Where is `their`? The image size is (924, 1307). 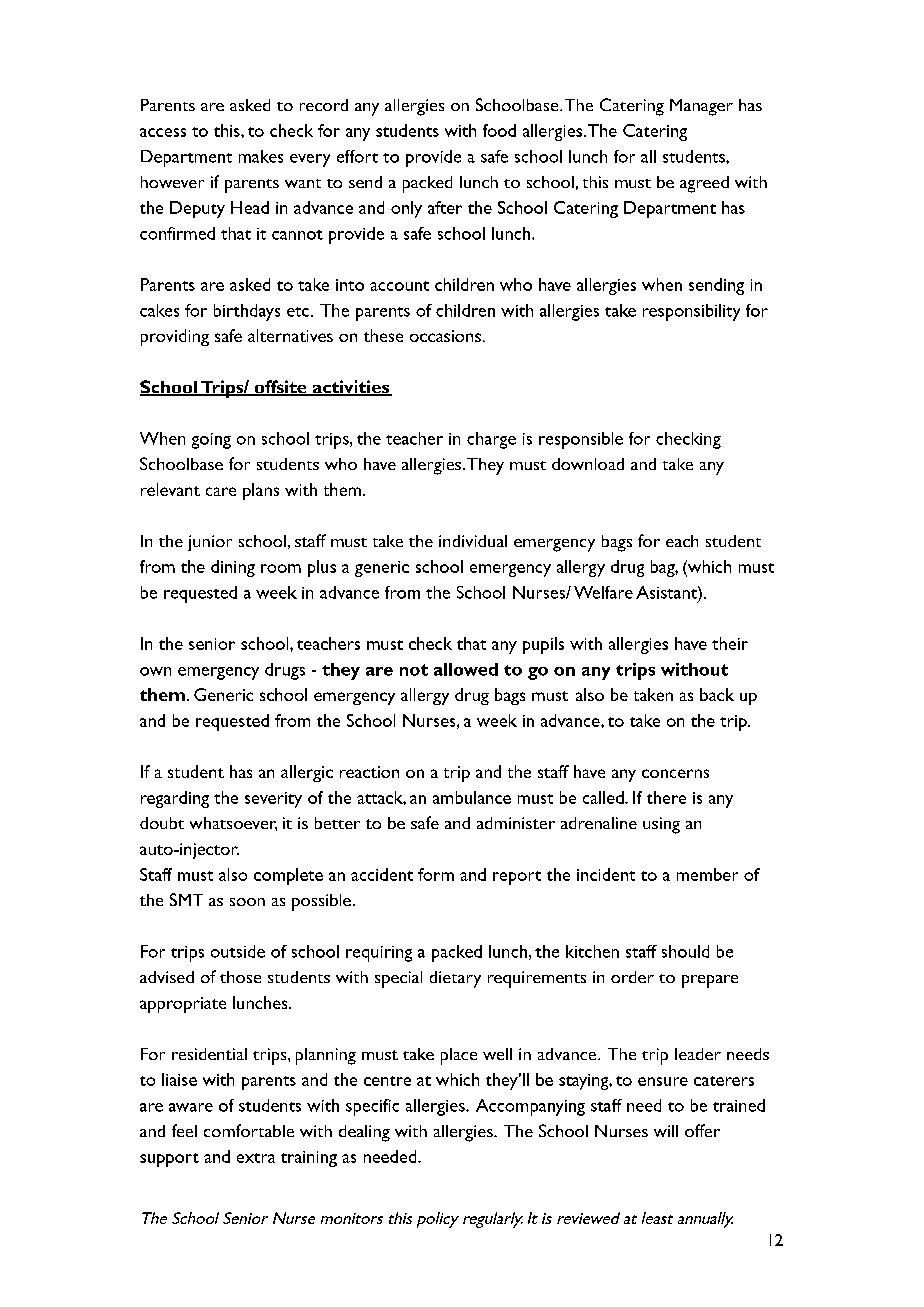
their is located at coordinates (730, 643).
